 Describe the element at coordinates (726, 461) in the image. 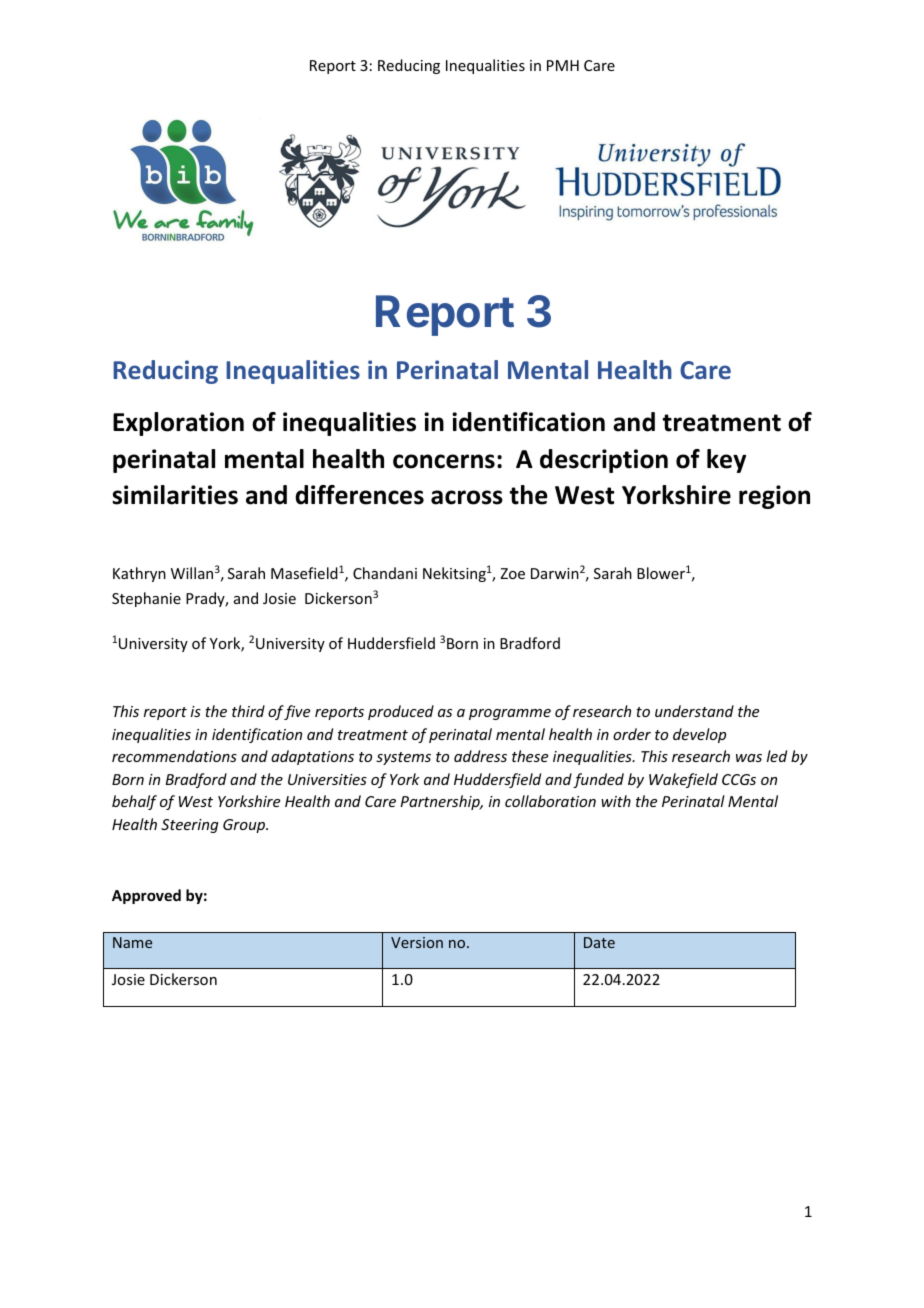

I see `key` at that location.
